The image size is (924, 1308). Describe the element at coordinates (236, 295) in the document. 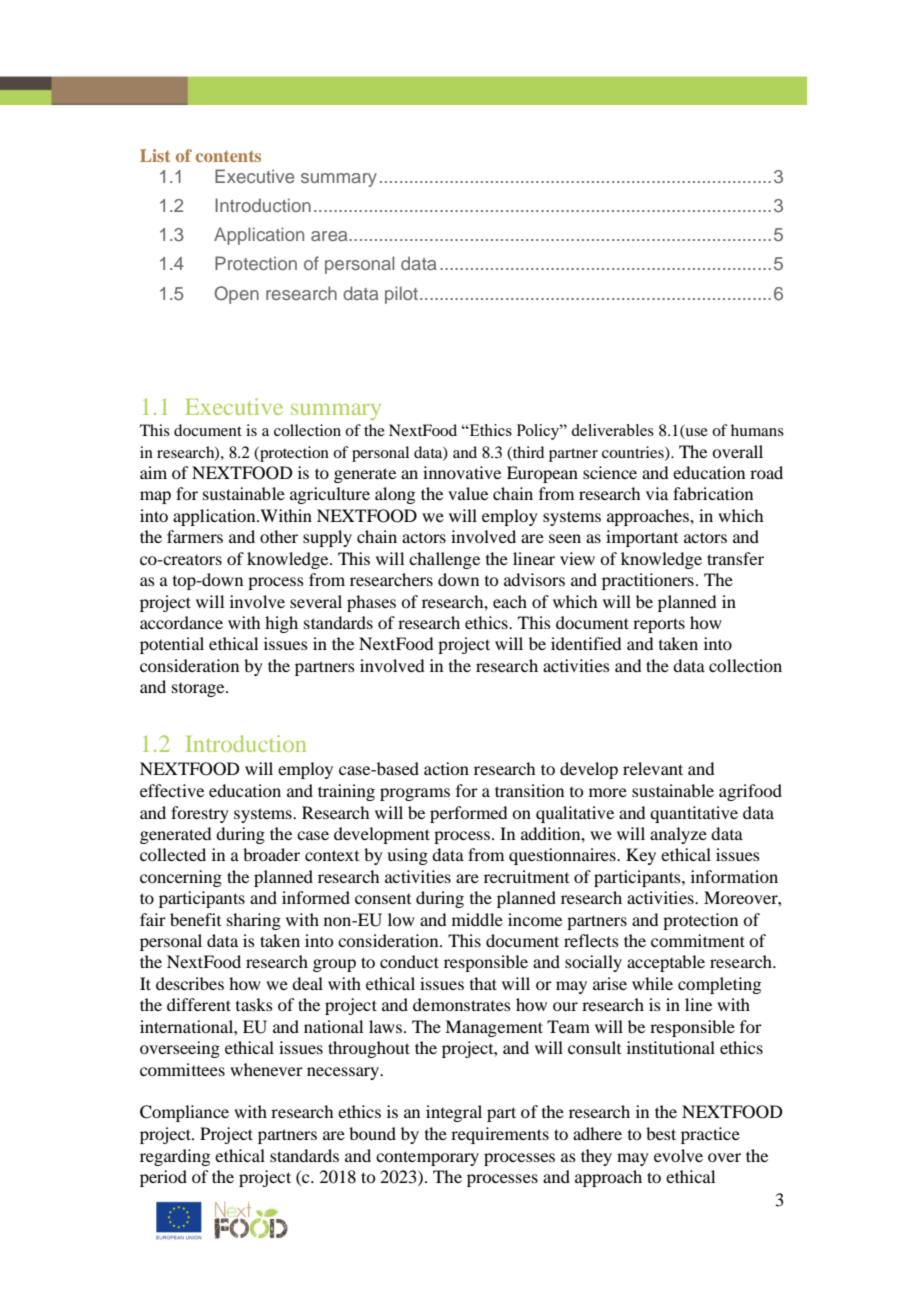

I see `Open` at that location.
